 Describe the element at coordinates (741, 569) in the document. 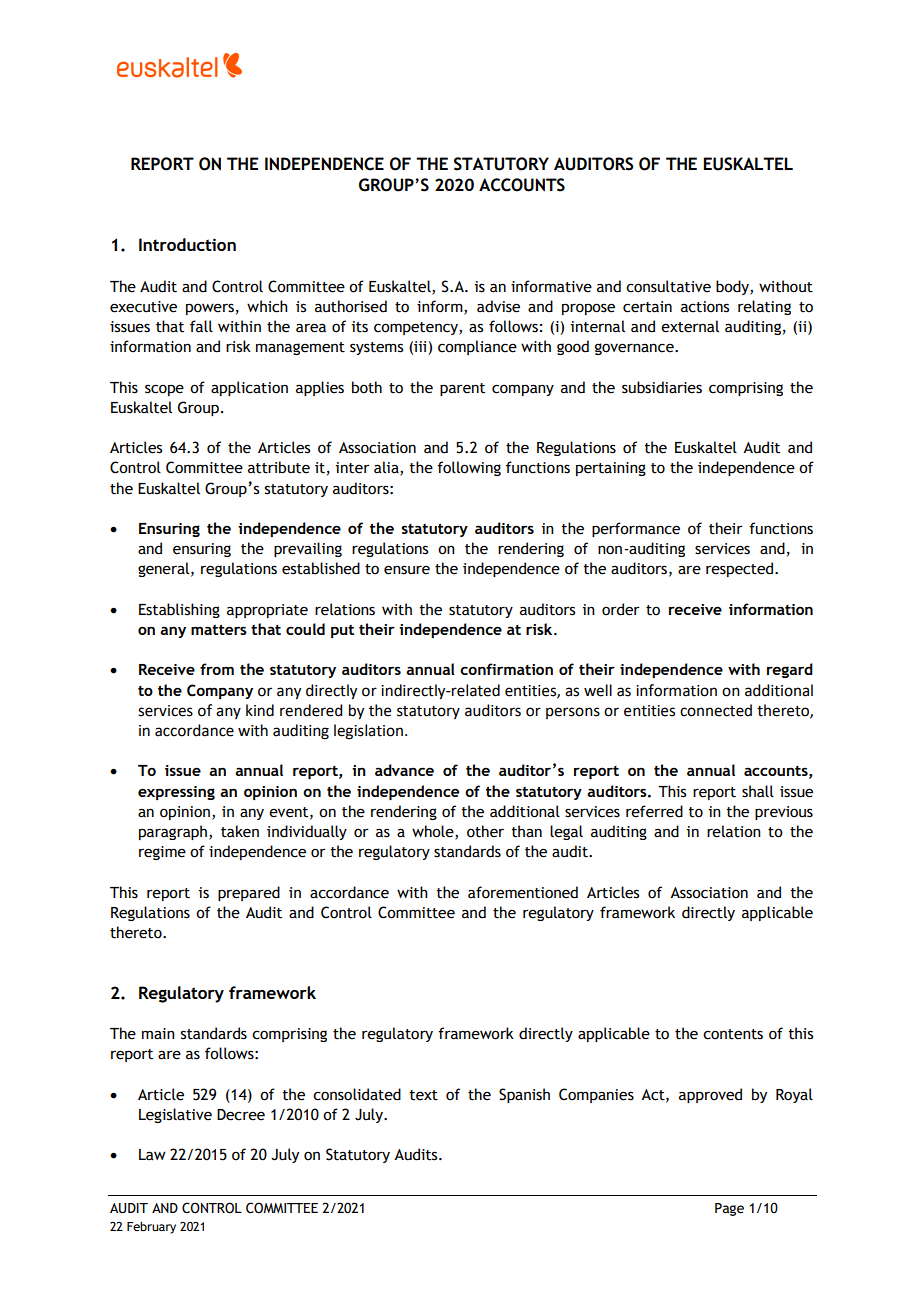

I see `respected` at that location.
